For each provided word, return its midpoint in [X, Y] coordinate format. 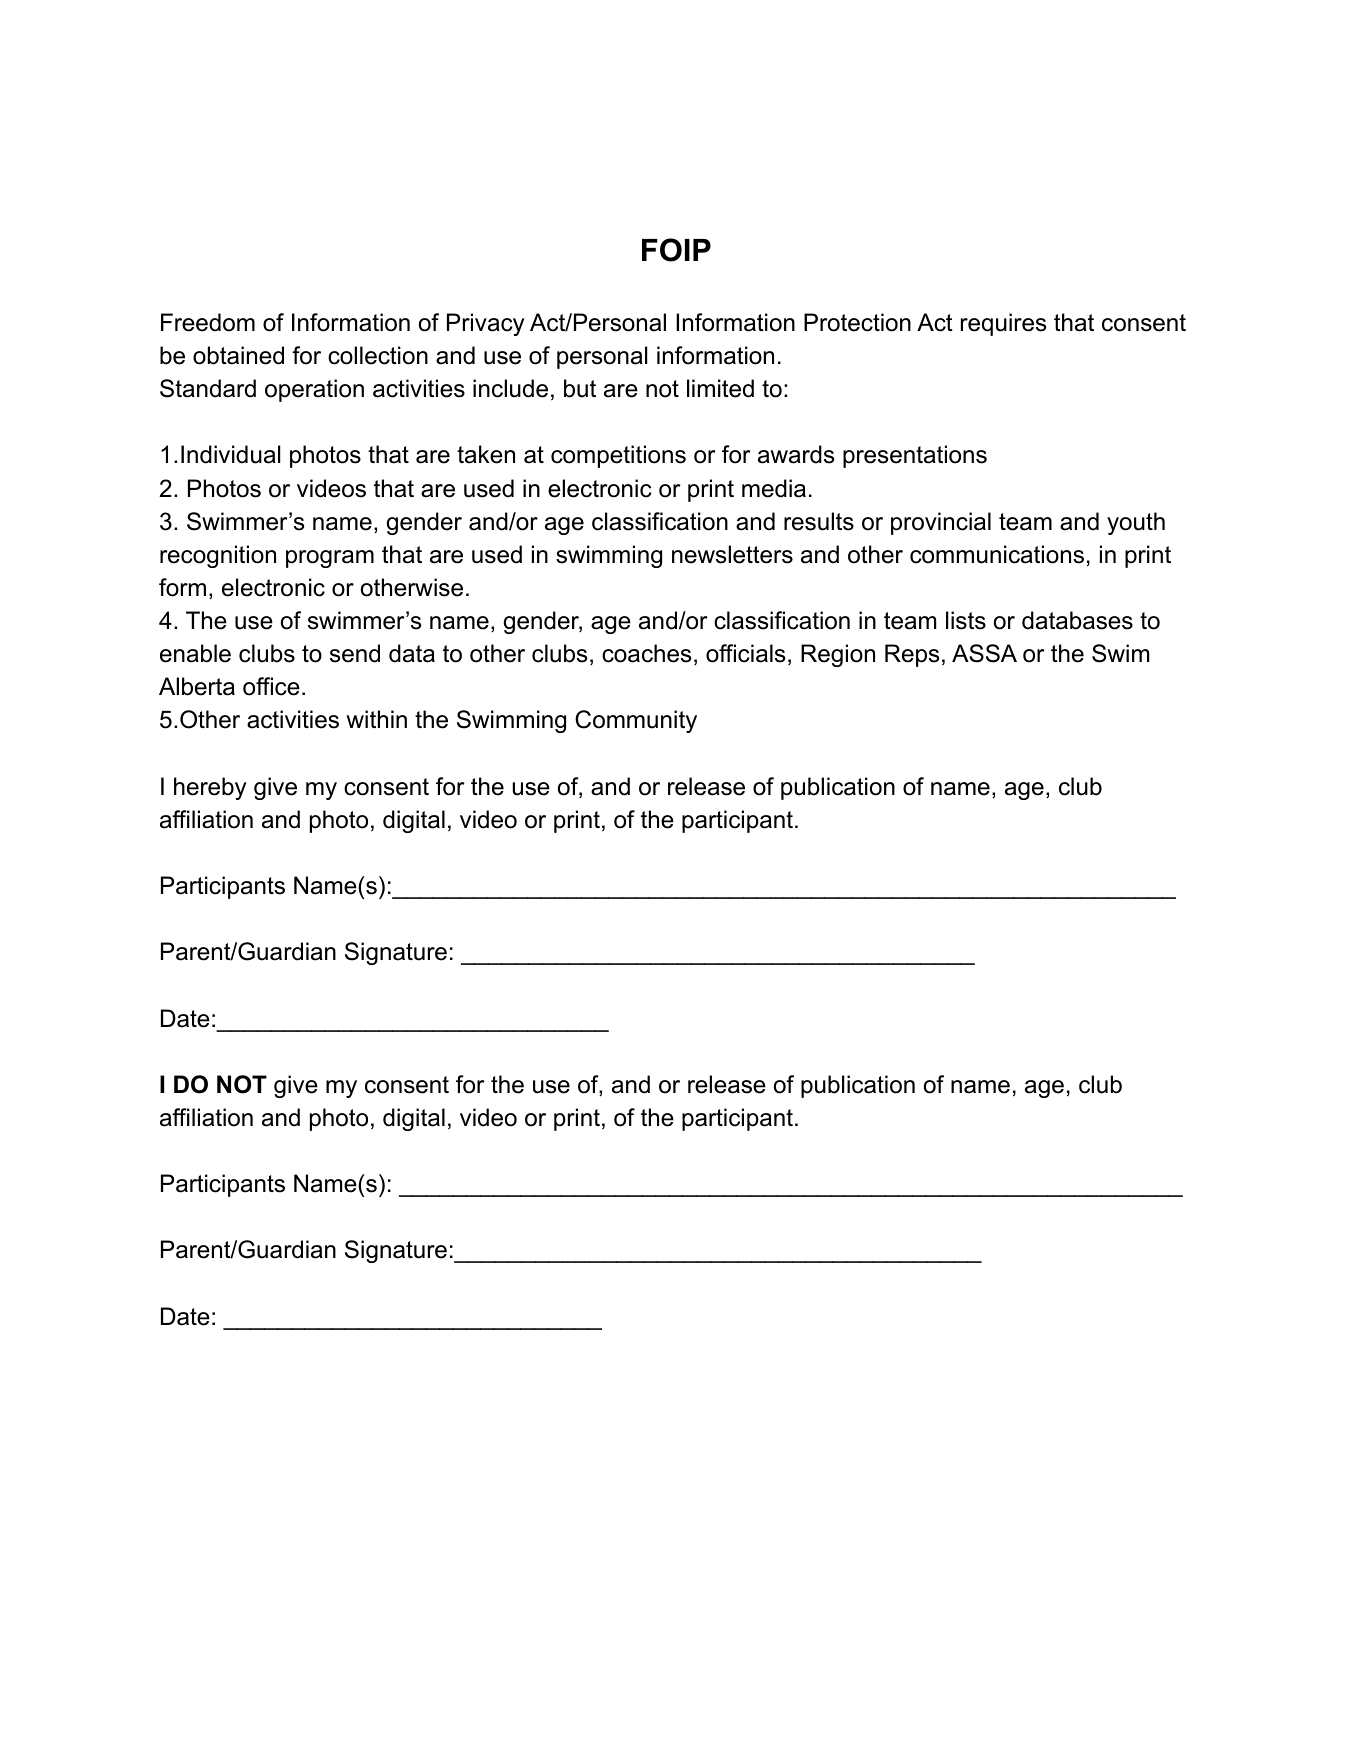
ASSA [984, 653]
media [774, 488]
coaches [646, 653]
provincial [941, 523]
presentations [915, 456]
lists [966, 620]
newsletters [732, 554]
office [271, 686]
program [330, 559]
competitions [618, 456]
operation [314, 390]
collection [378, 355]
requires [1003, 324]
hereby [210, 788]
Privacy [486, 324]
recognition [218, 556]
